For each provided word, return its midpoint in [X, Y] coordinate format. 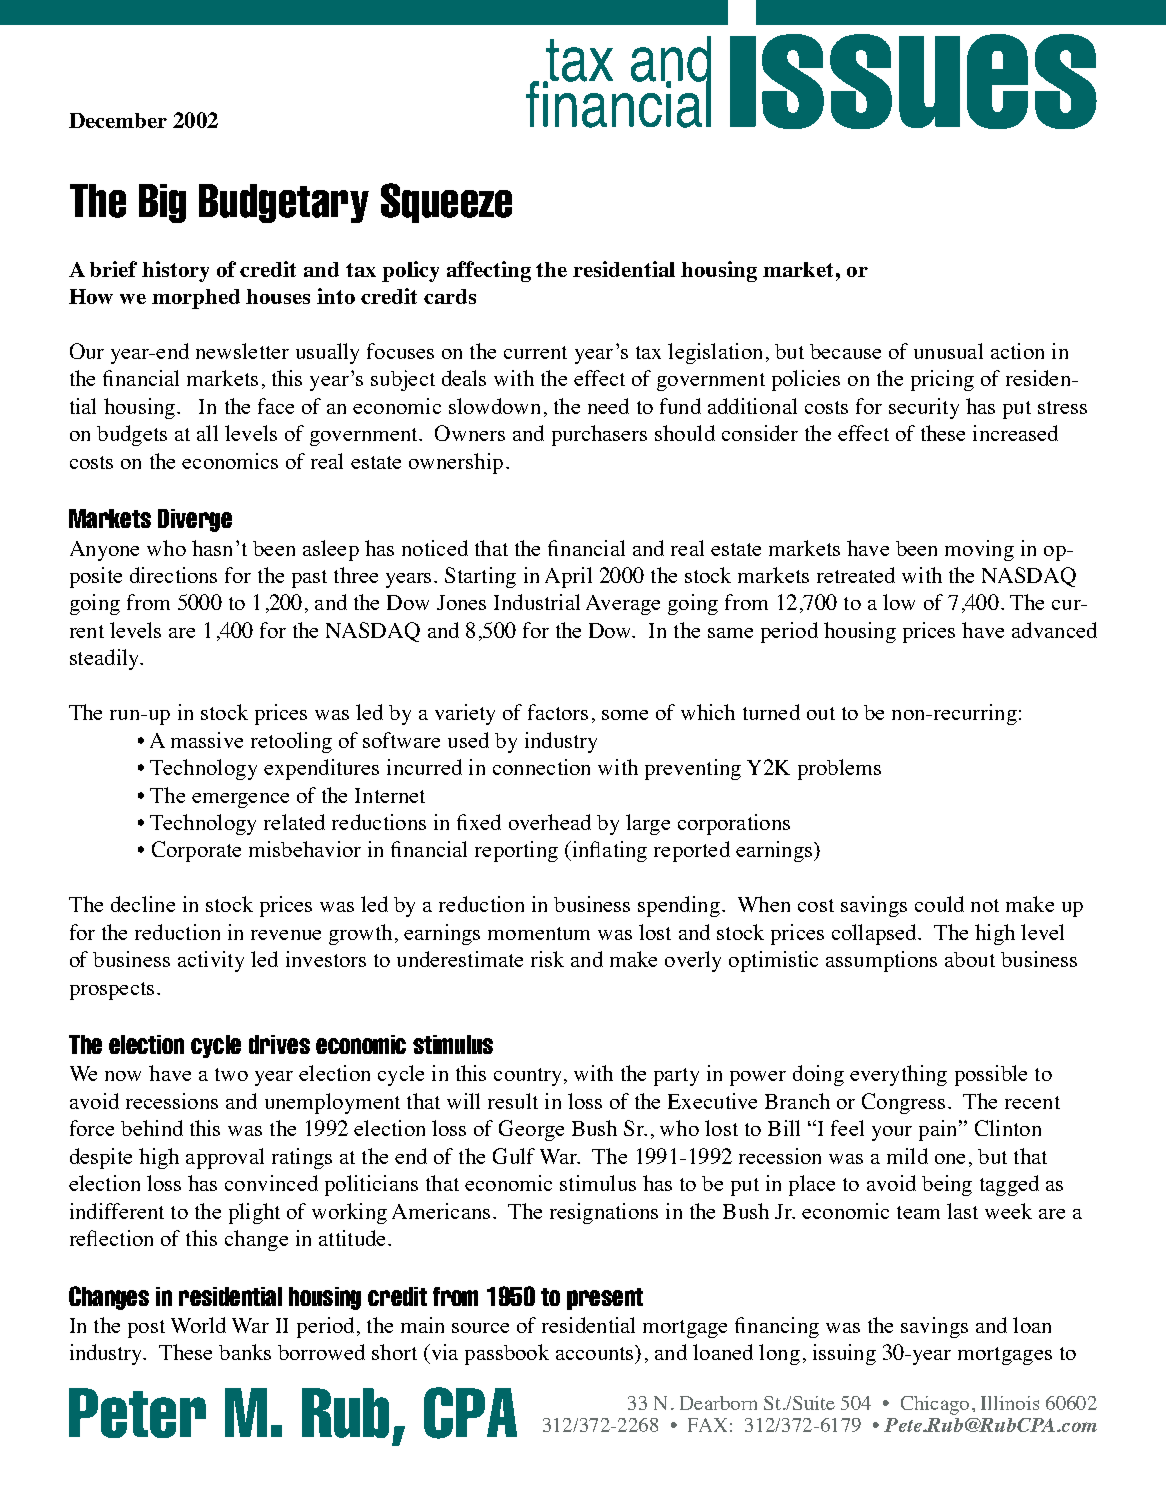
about [970, 959]
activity [211, 961]
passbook [507, 1354]
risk [547, 959]
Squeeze [446, 203]
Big [162, 203]
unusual [948, 351]
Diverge [195, 520]
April [568, 577]
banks [245, 1352]
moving [979, 550]
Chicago [935, 1405]
